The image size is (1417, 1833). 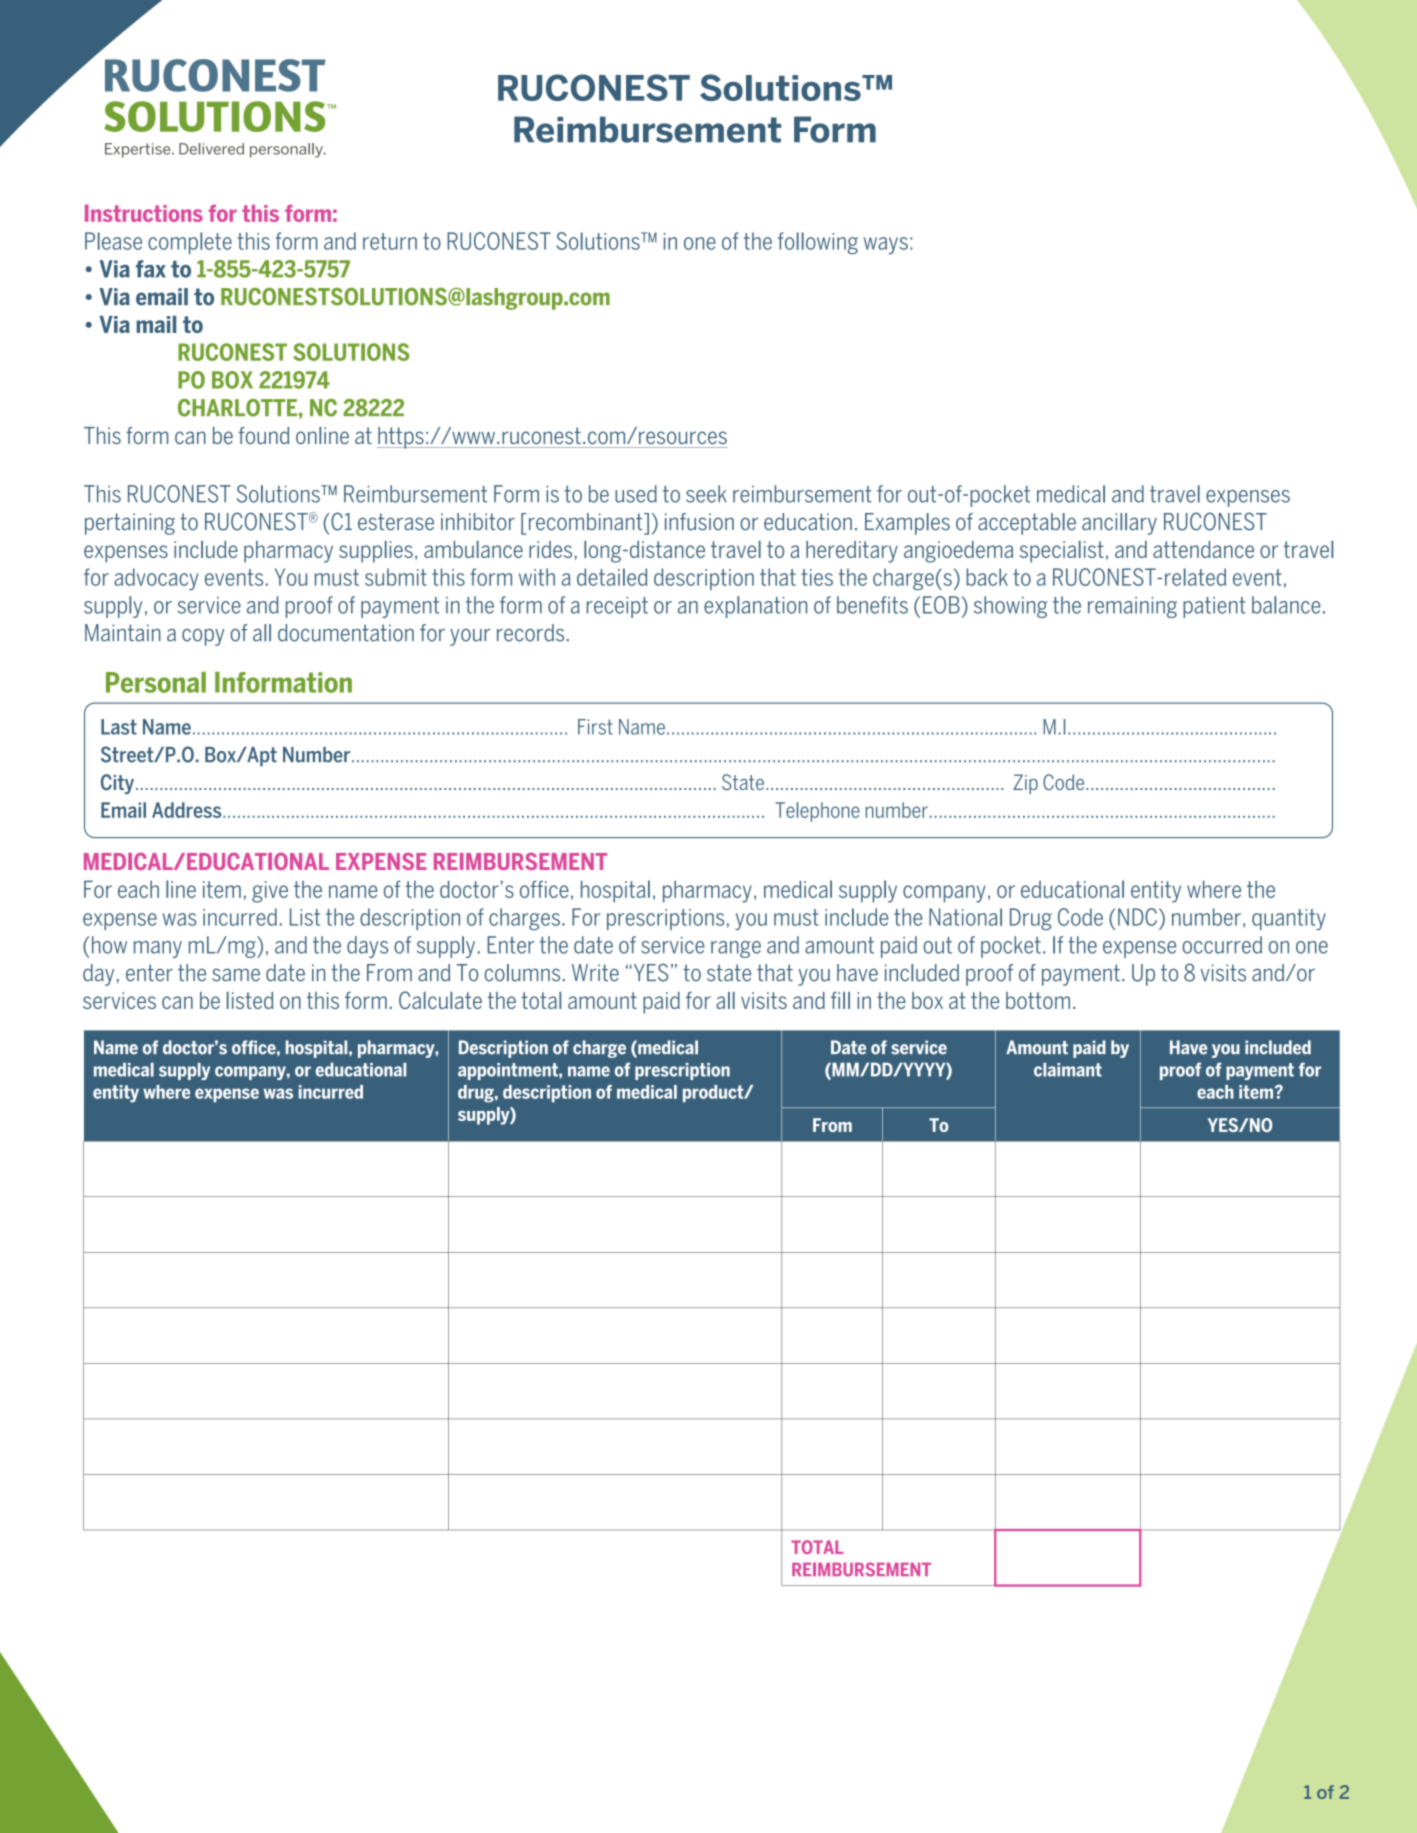 I want to click on fill, so click(x=840, y=1000).
